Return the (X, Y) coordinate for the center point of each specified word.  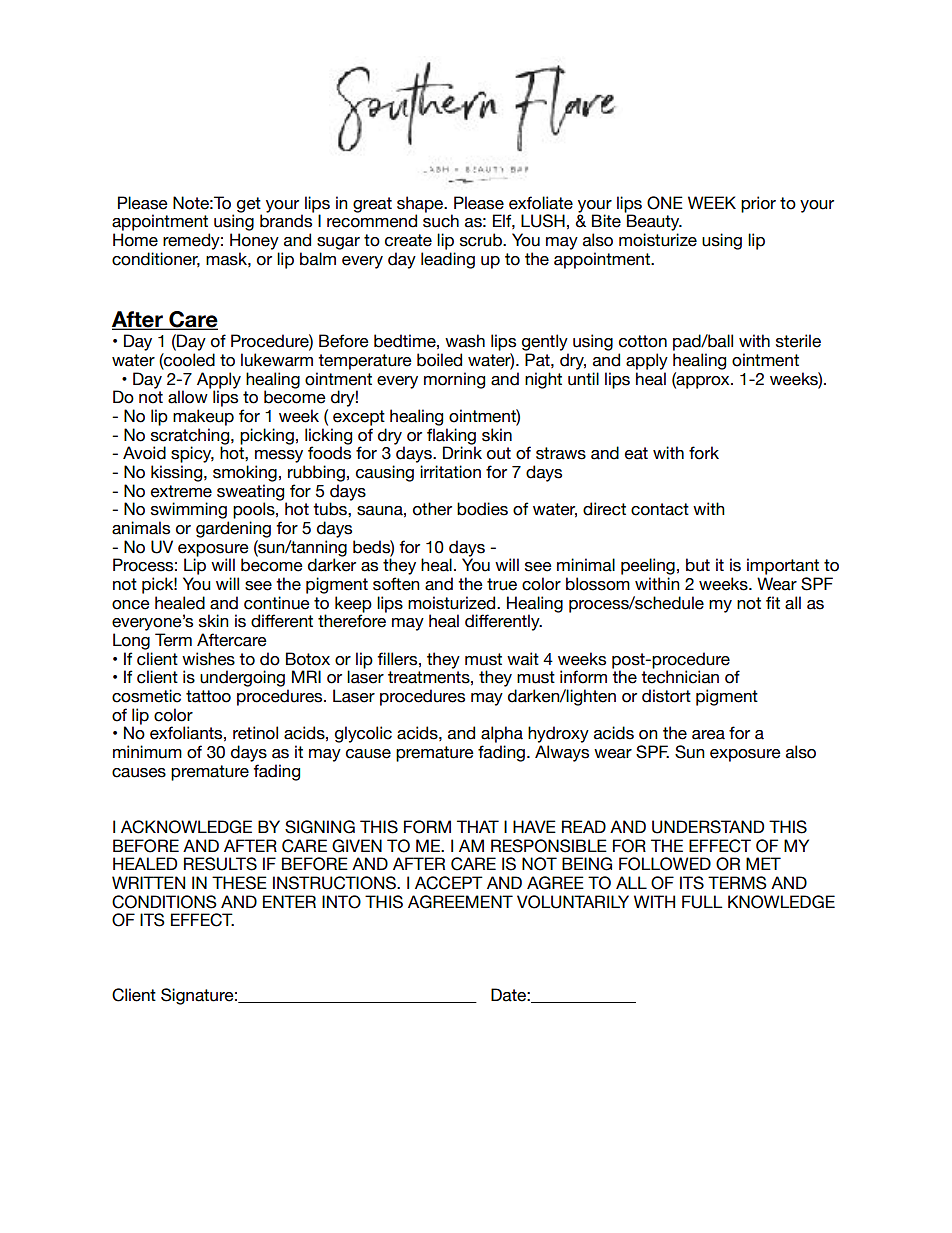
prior (758, 204)
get (249, 206)
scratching (191, 437)
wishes (208, 659)
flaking (451, 437)
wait (523, 659)
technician (680, 677)
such (441, 221)
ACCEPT (449, 883)
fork (704, 453)
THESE (239, 883)
